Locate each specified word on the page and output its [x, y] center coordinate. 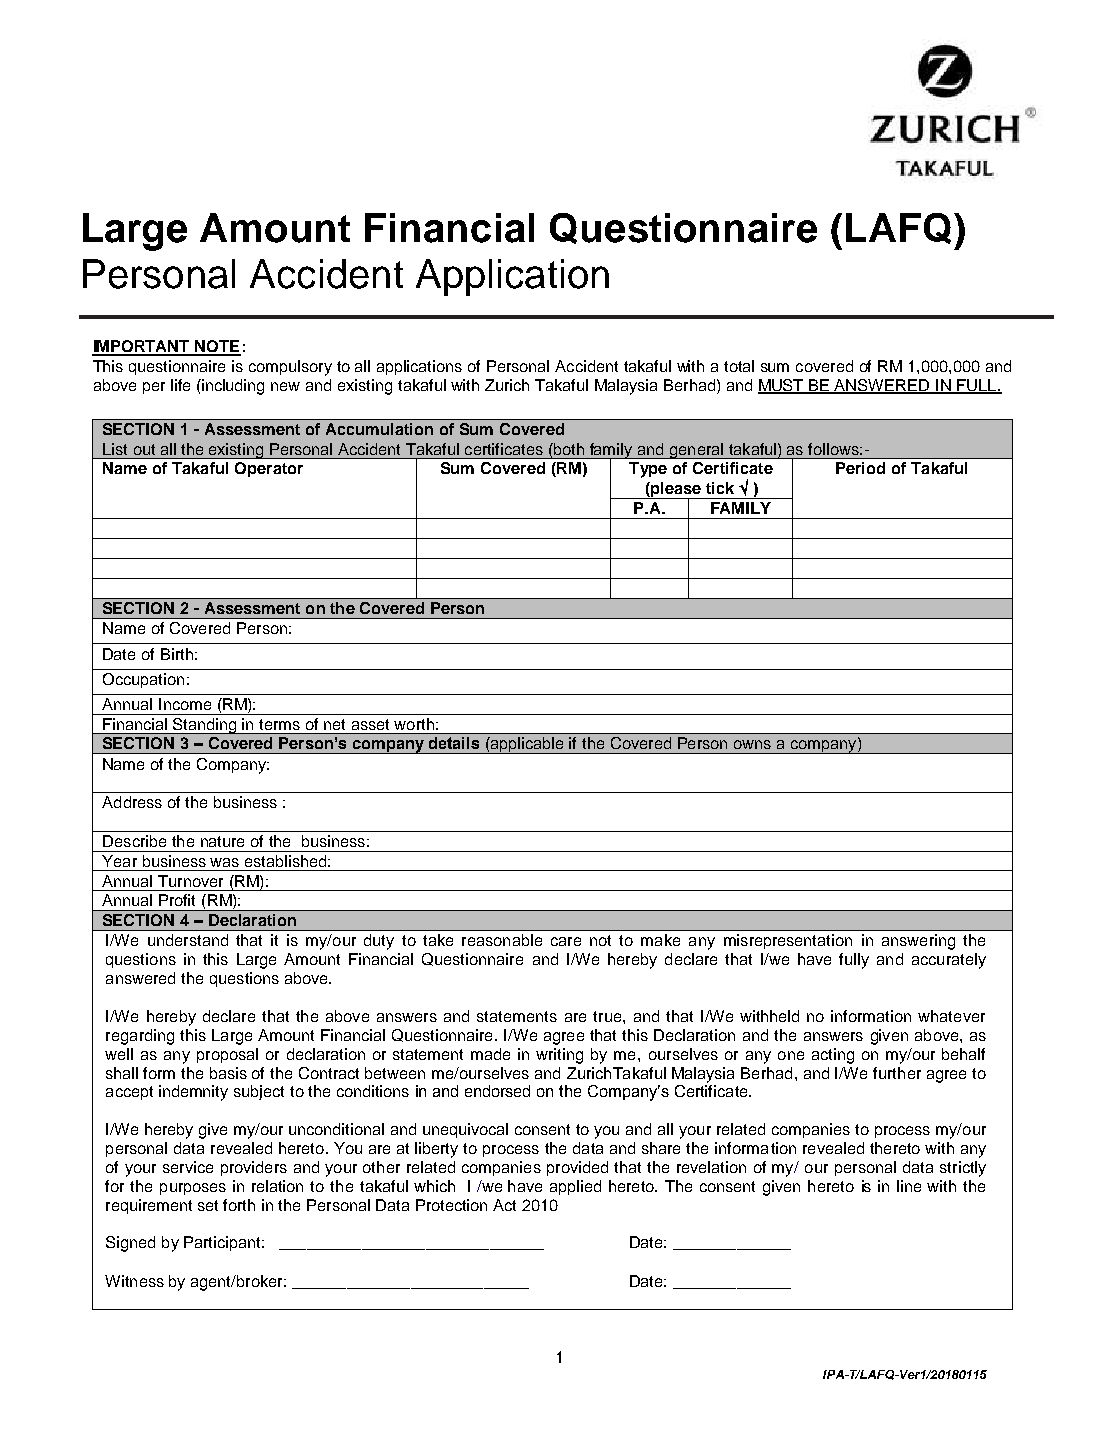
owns [752, 744]
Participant [223, 1243]
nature [222, 841]
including [232, 387]
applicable [528, 745]
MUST [782, 386]
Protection [451, 1205]
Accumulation [379, 429]
